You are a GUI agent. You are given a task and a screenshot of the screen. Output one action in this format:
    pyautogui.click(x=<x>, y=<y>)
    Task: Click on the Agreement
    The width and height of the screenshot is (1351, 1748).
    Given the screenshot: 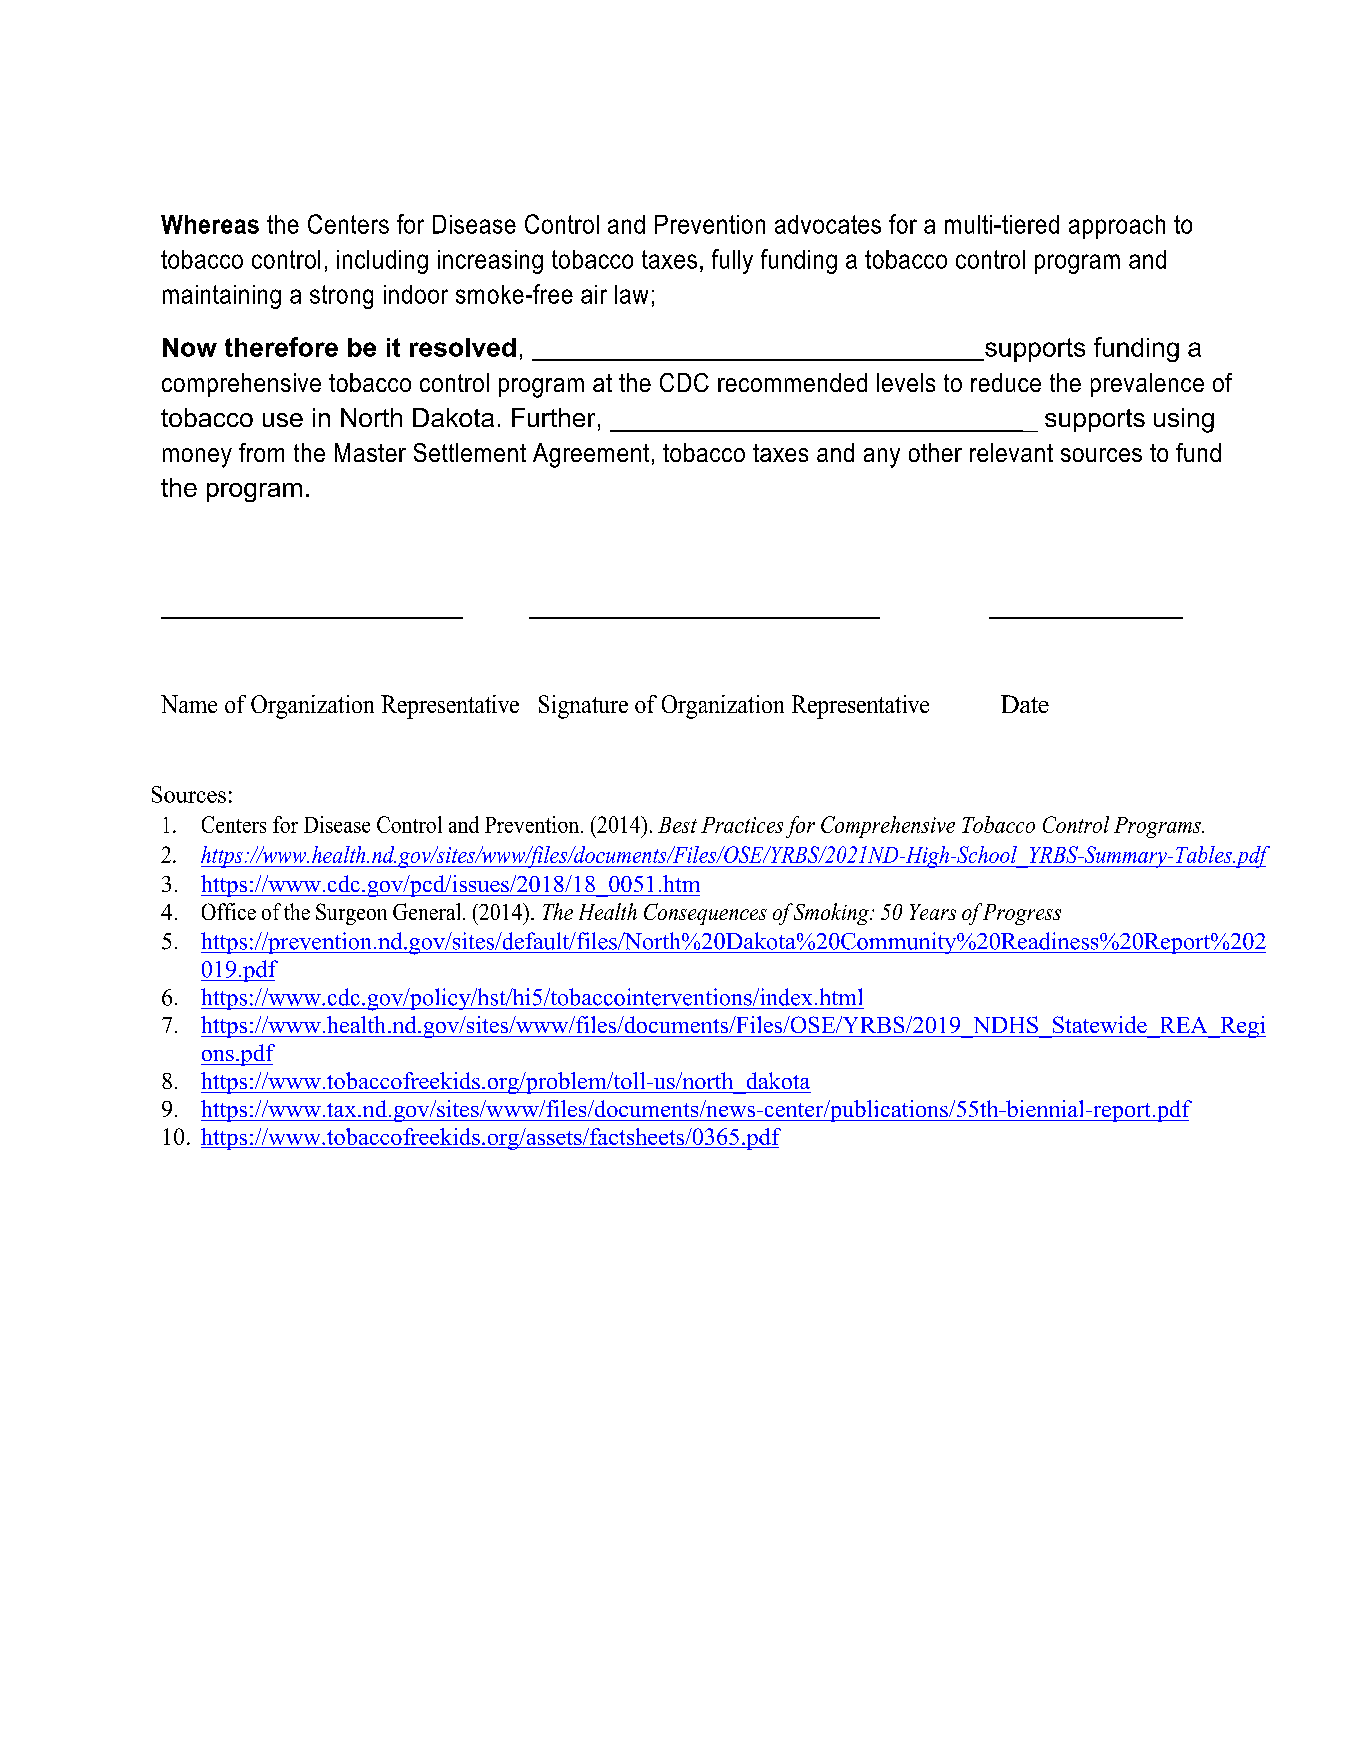 What is the action you would take?
    pyautogui.click(x=591, y=455)
